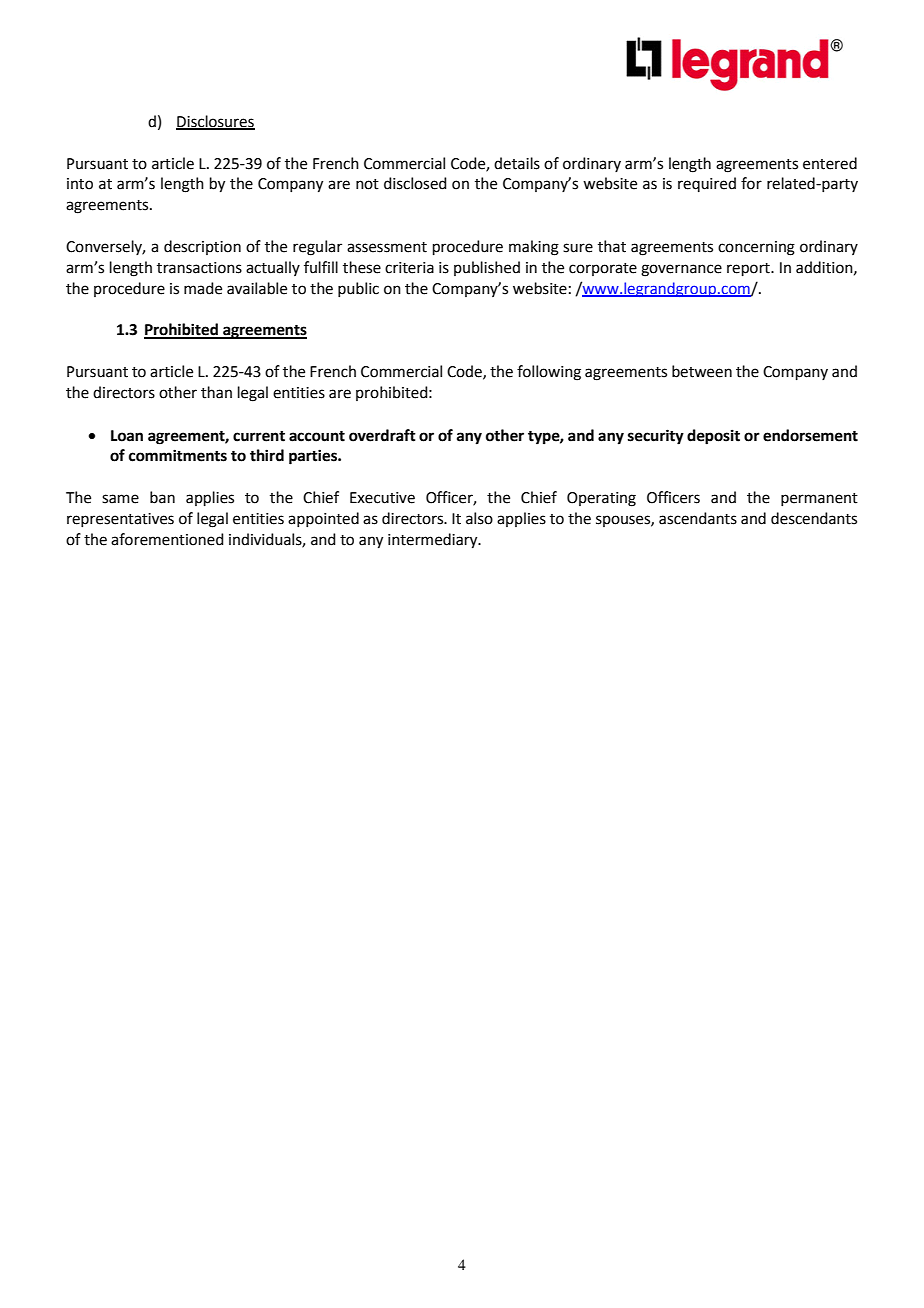  Describe the element at coordinates (707, 184) in the document. I see `required` at that location.
